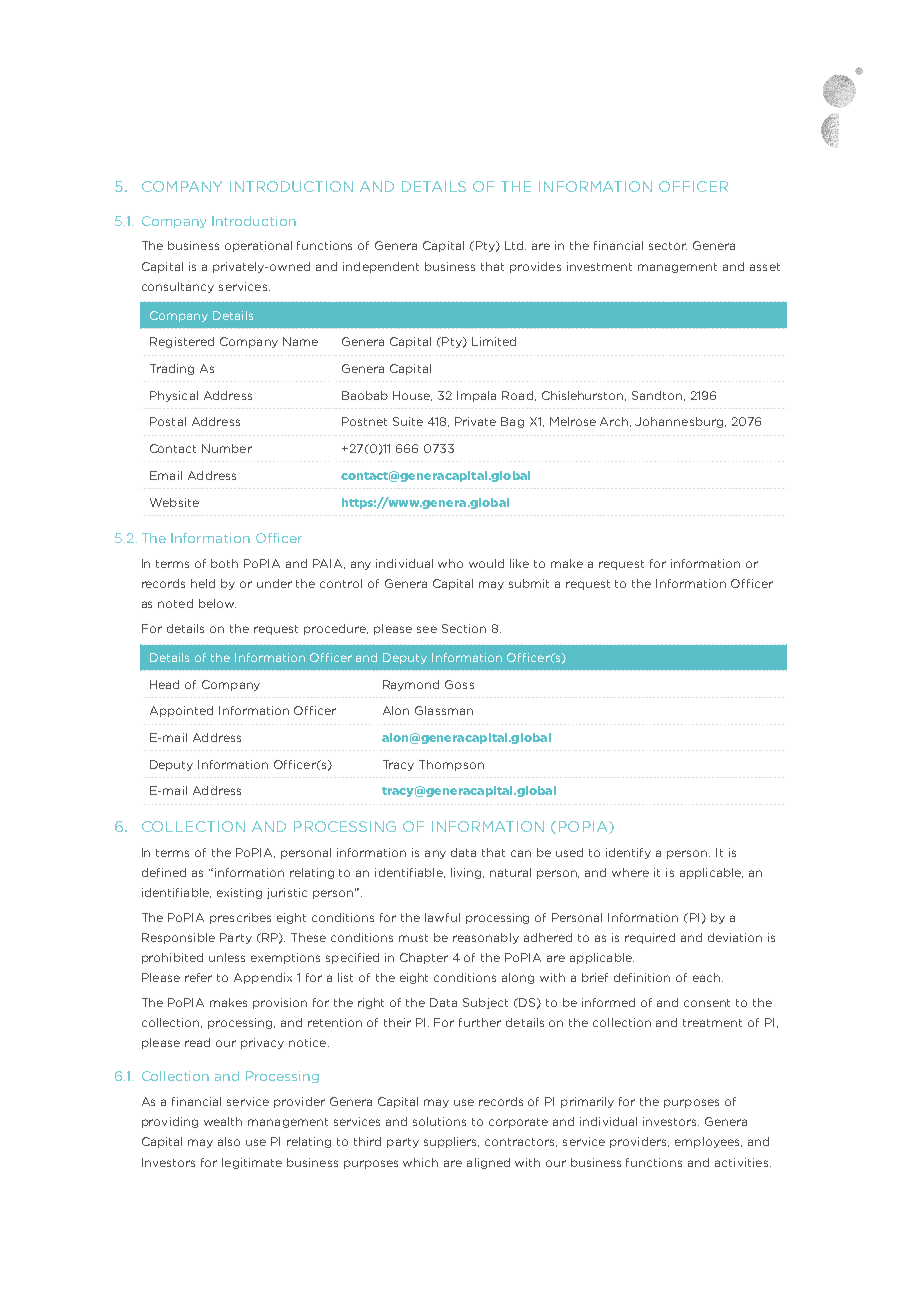 Image resolution: width=924 pixels, height=1308 pixels. I want to click on sector, so click(668, 246).
